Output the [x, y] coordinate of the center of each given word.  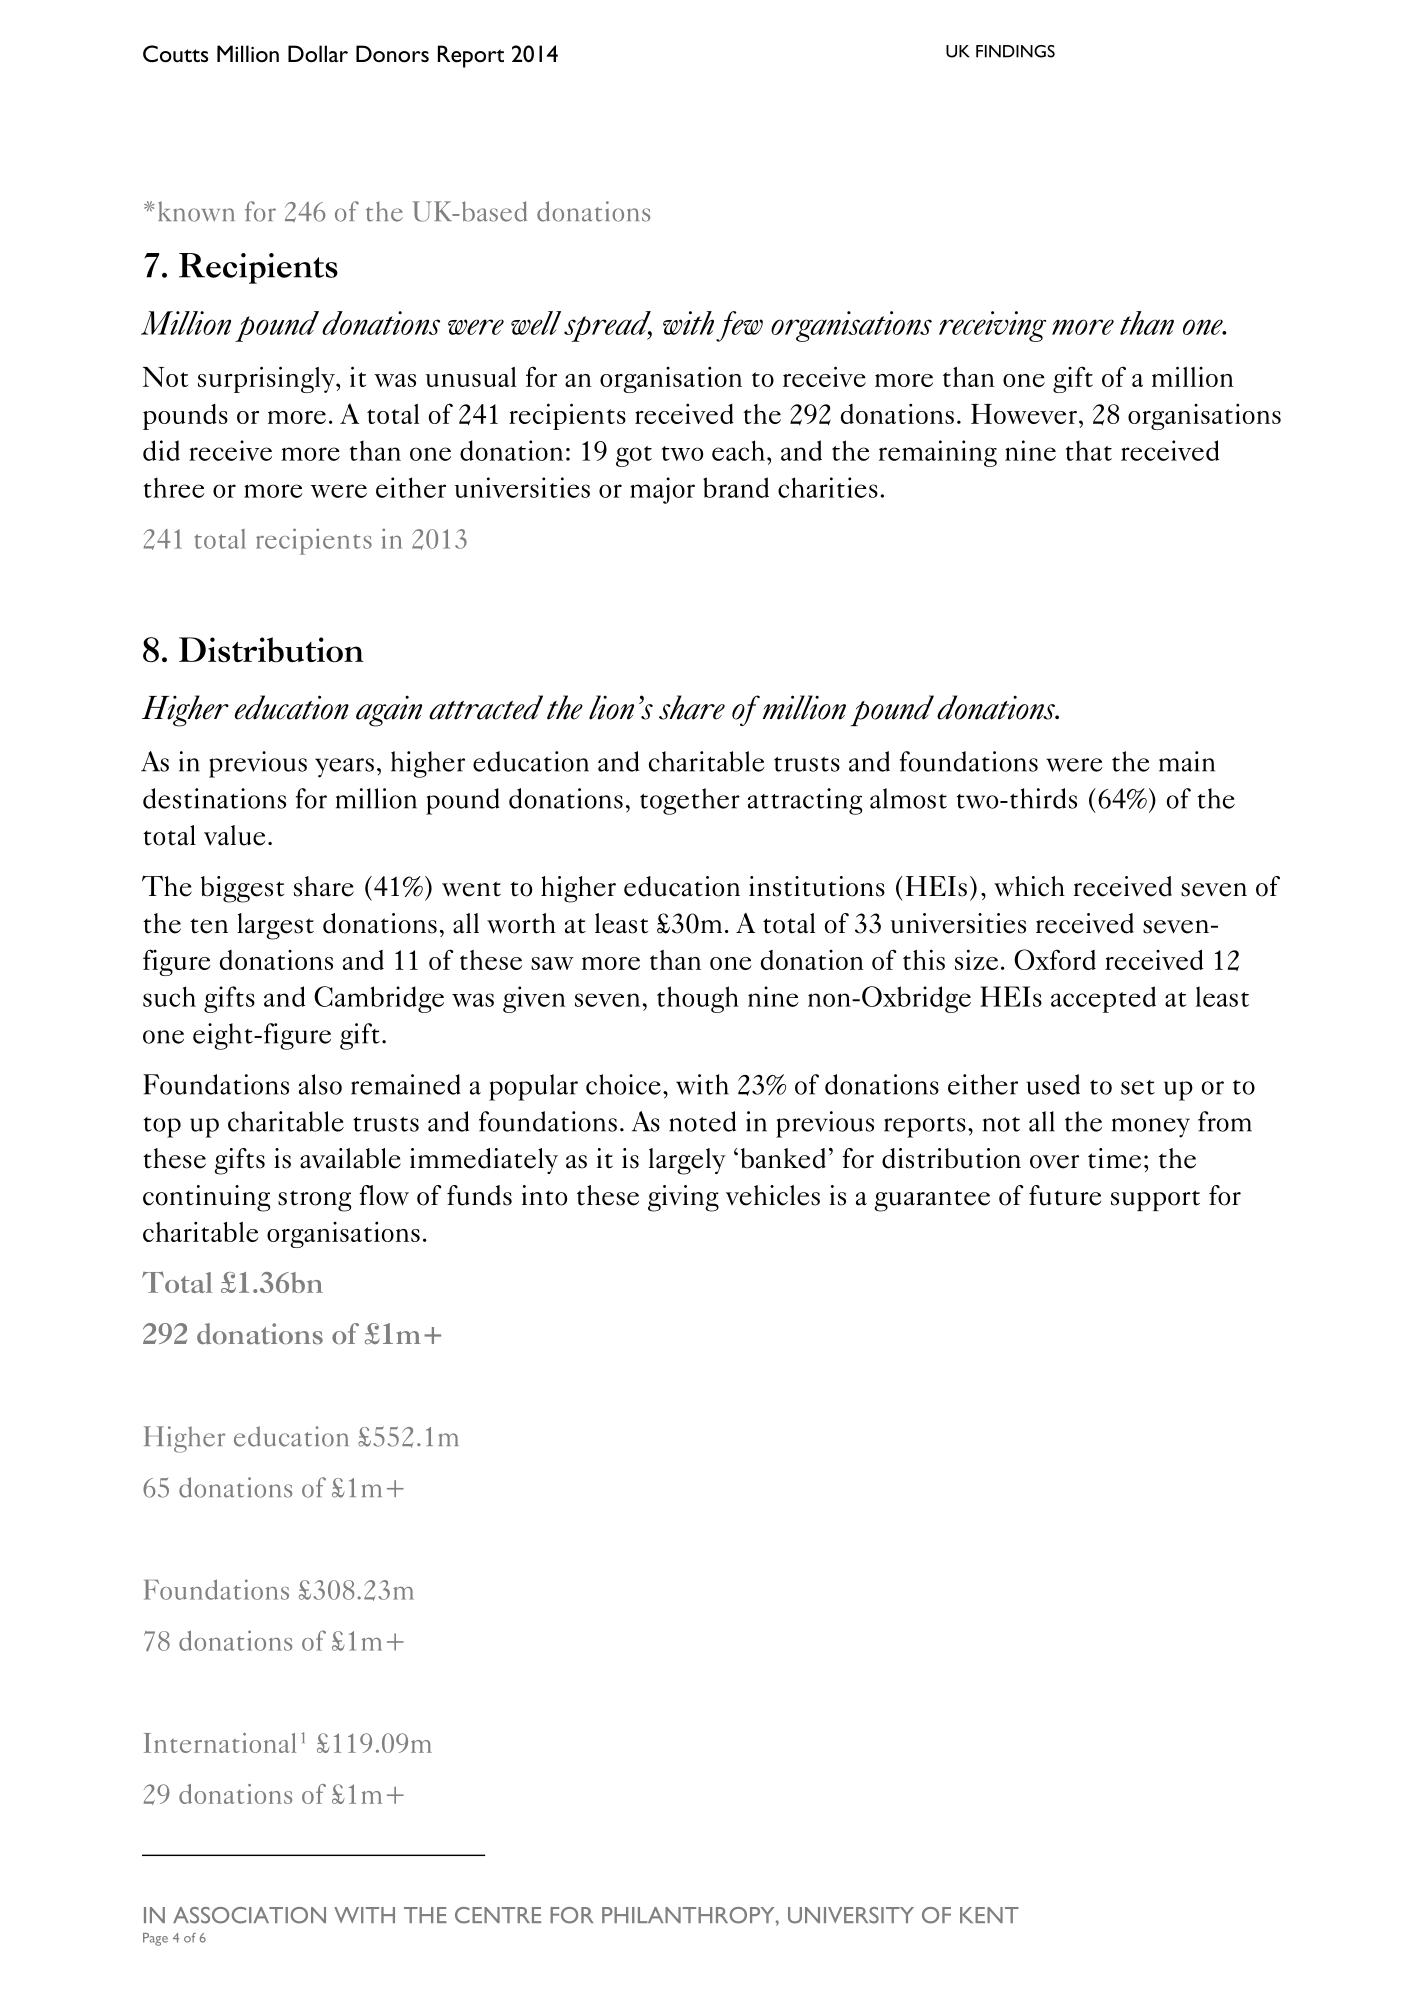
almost [908, 798]
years [344, 768]
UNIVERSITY [851, 1915]
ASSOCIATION [249, 1915]
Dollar [318, 54]
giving [683, 1198]
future [1065, 1195]
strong [314, 1201]
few [739, 326]
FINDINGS [1015, 51]
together [690, 801]
